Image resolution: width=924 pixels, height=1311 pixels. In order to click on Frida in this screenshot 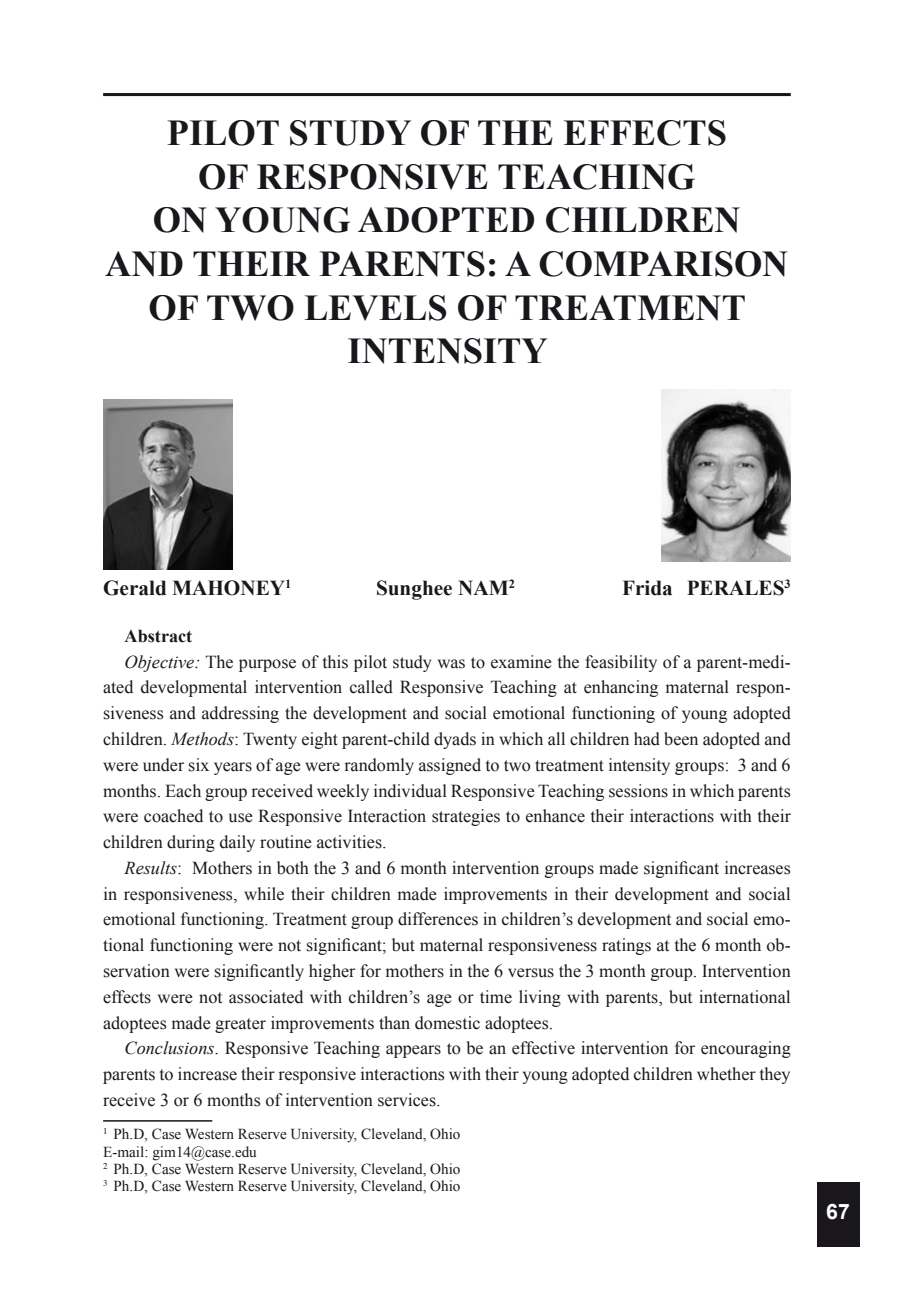, I will do `click(647, 588)`.
